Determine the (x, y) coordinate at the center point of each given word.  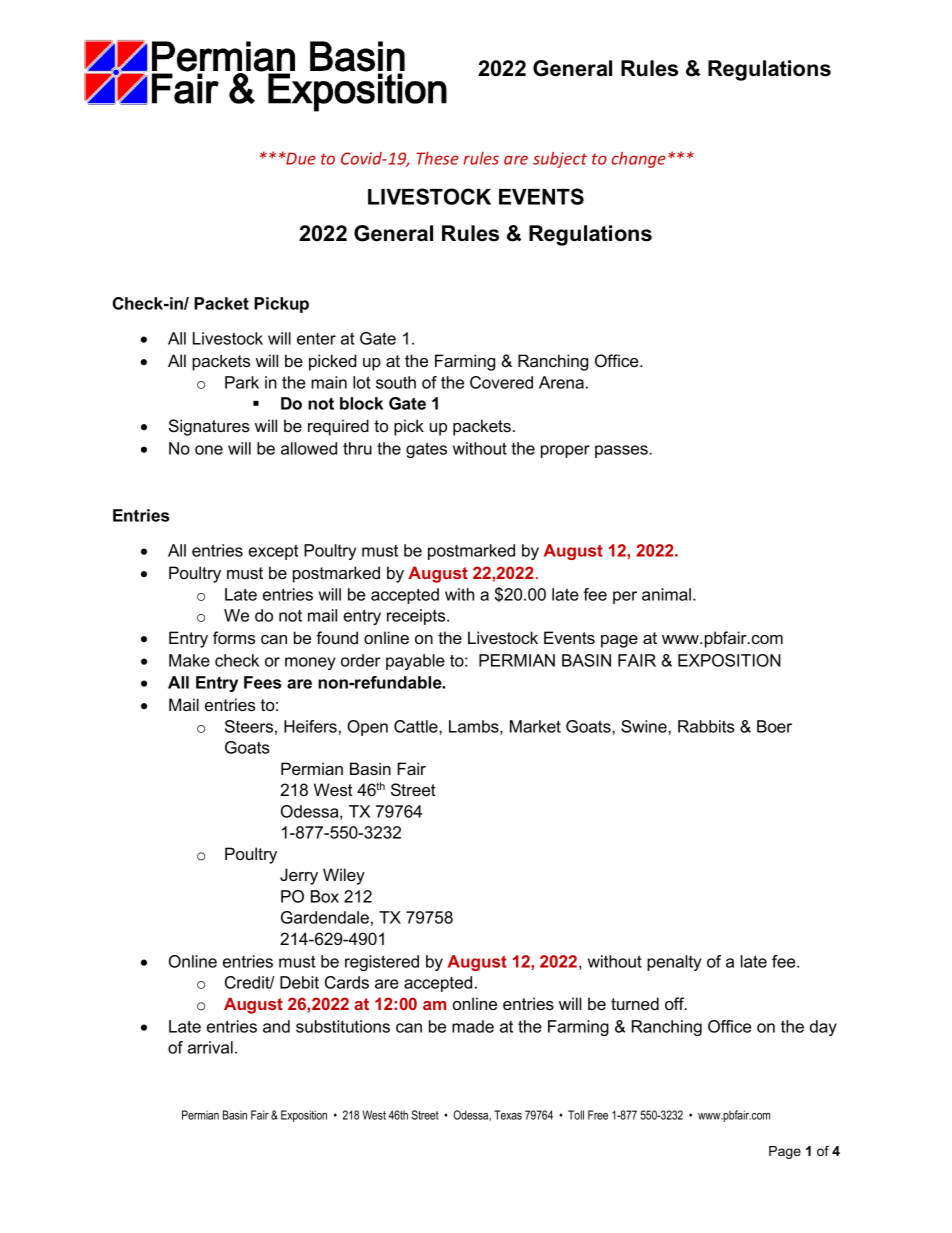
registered (382, 963)
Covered (501, 382)
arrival (210, 1047)
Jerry (299, 876)
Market (535, 726)
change (638, 160)
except (273, 552)
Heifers (310, 726)
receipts (417, 617)
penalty (674, 963)
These (437, 158)
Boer (774, 726)
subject (560, 160)
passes (621, 451)
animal (666, 594)
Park (242, 382)
